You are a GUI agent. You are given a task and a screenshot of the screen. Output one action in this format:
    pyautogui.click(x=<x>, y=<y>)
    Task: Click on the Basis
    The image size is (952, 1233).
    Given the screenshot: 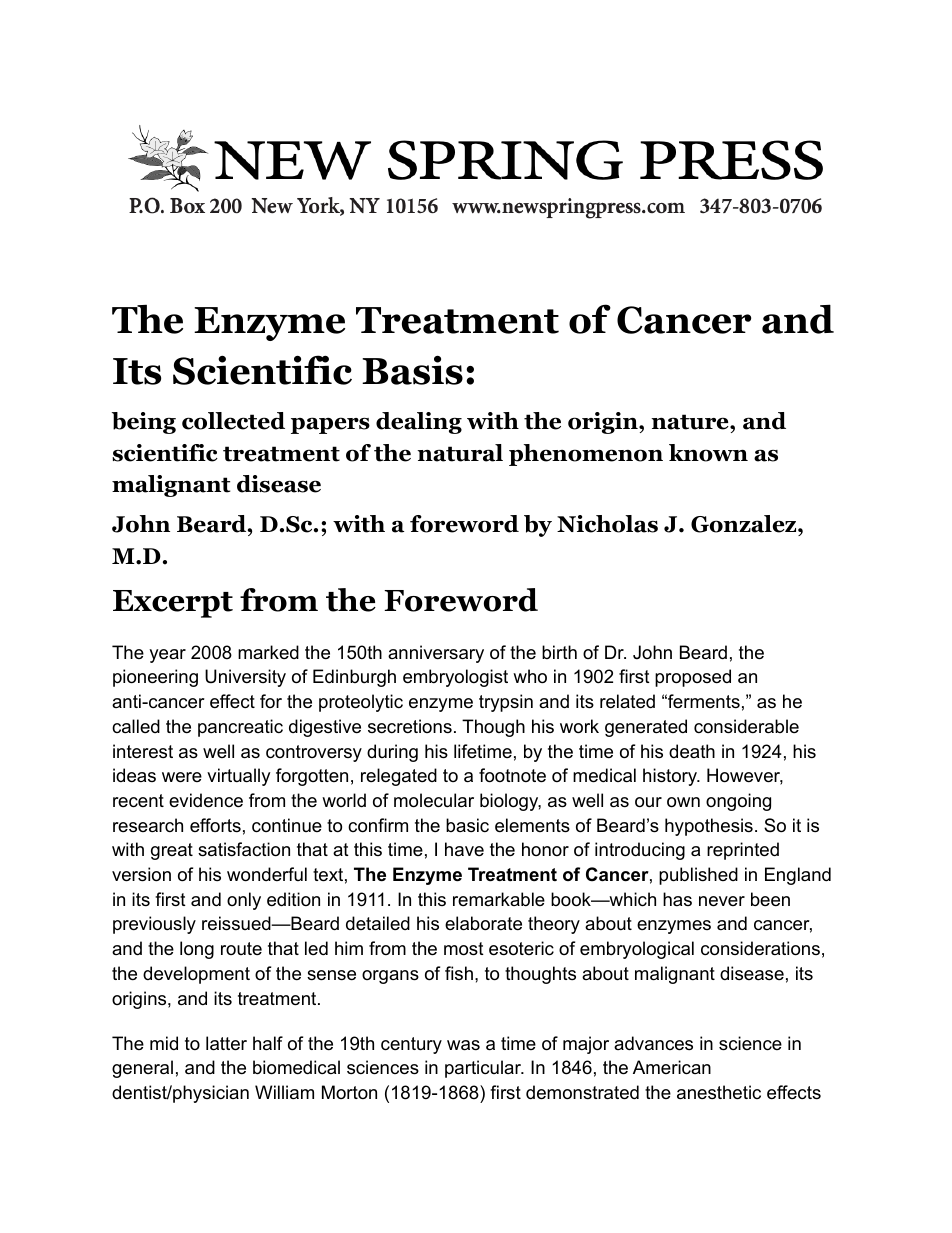 What is the action you would take?
    pyautogui.click(x=412, y=370)
